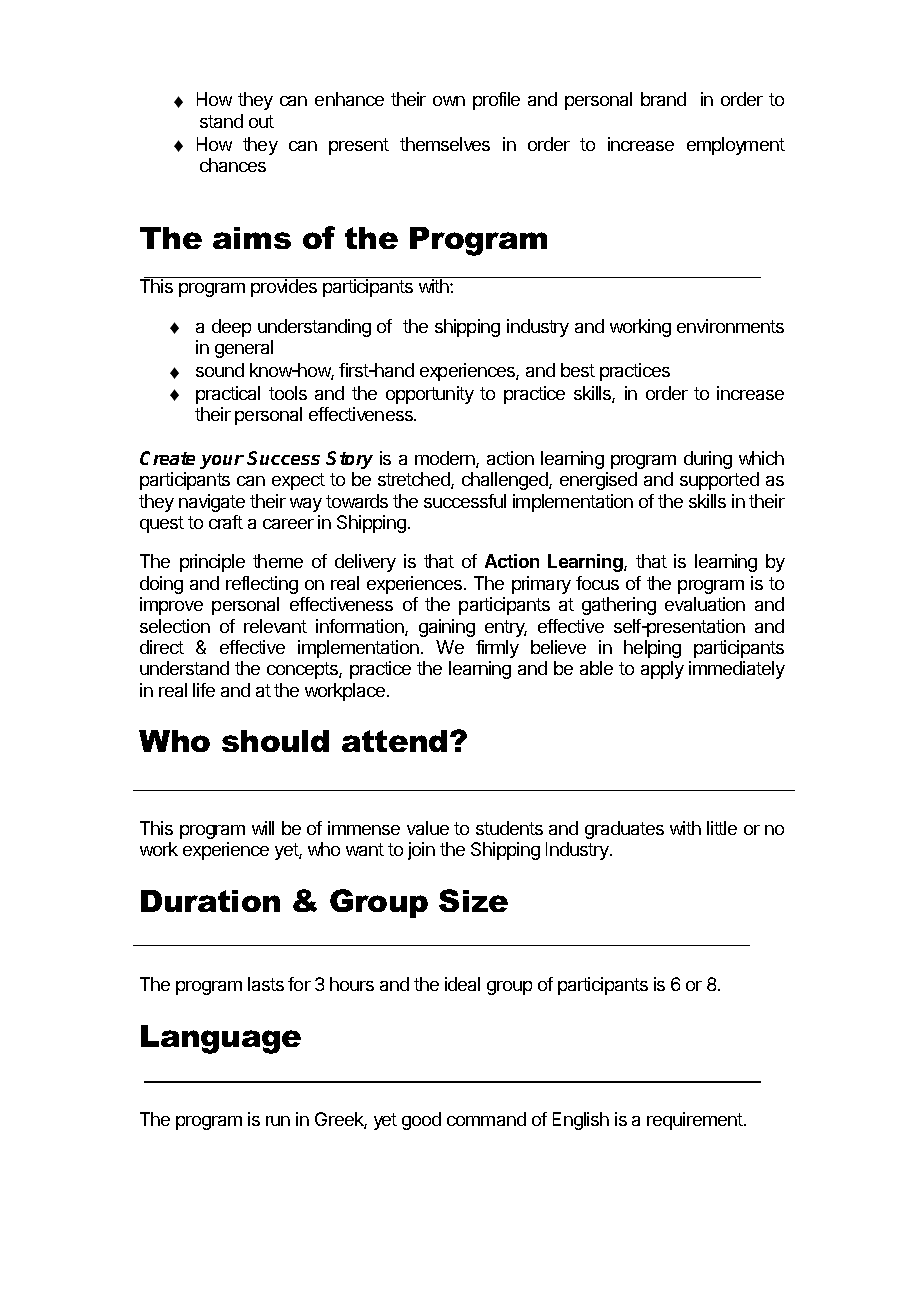  I want to click on brand, so click(663, 99).
